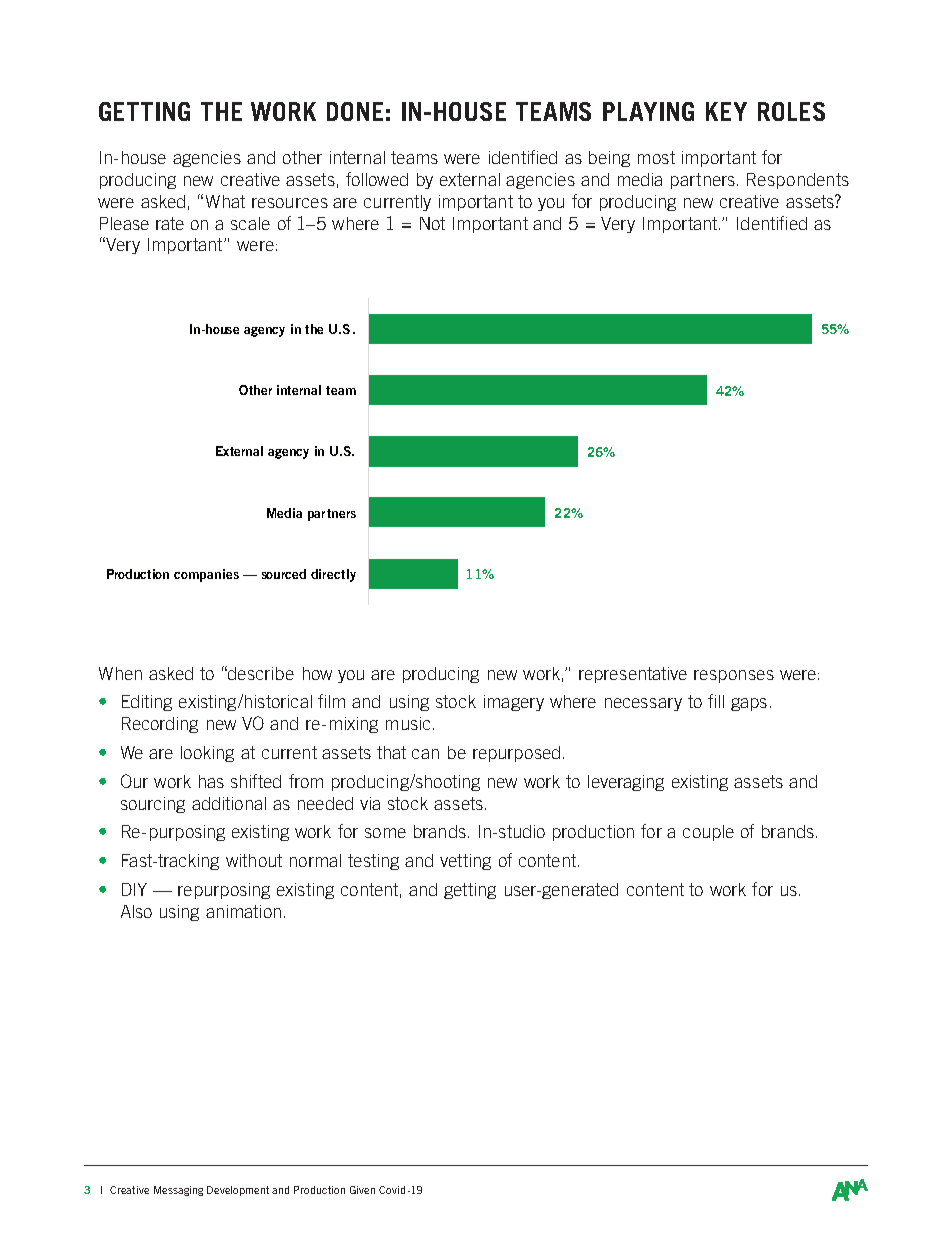 This screenshot has width=952, height=1233. I want to click on KEY, so click(726, 111).
